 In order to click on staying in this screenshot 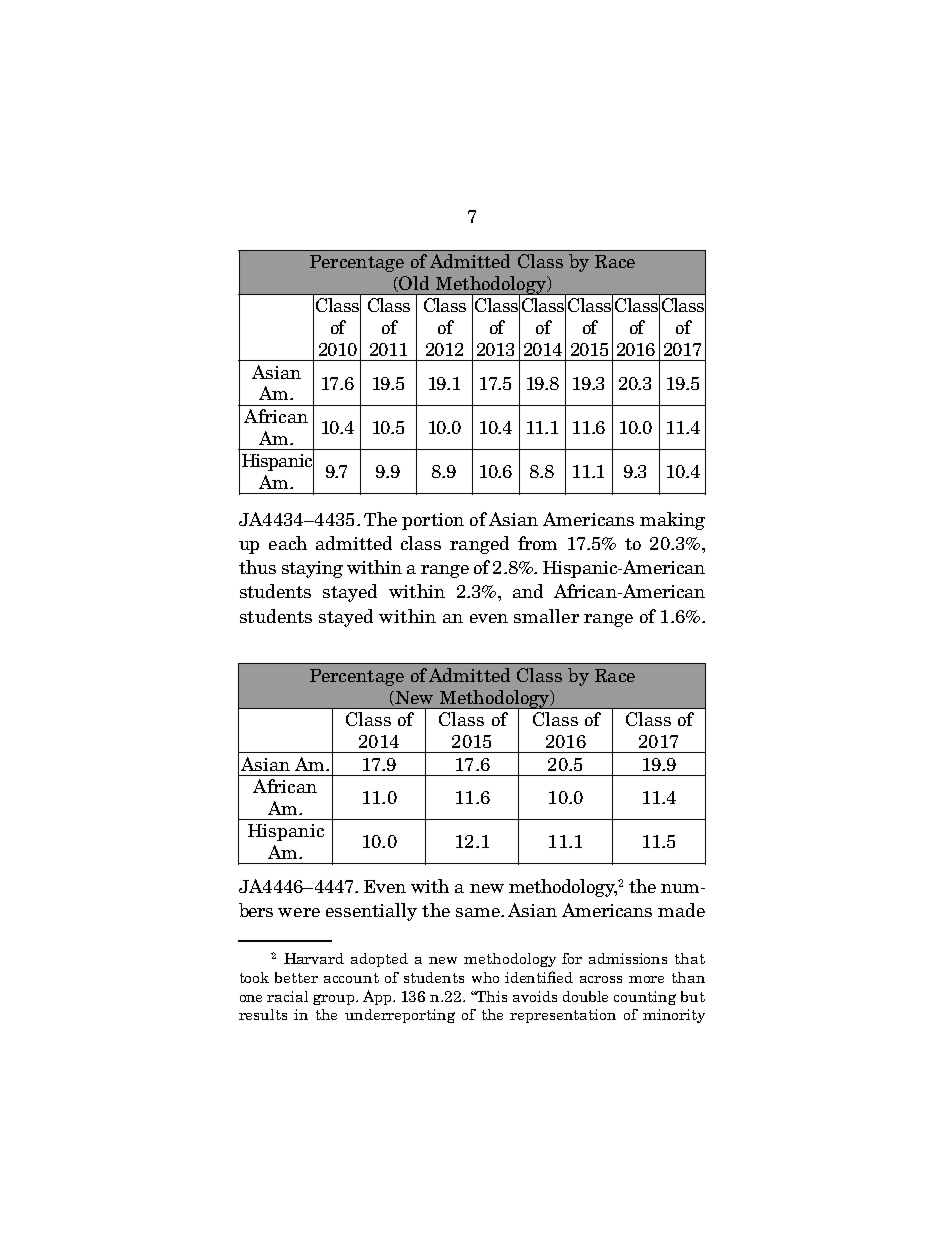, I will do `click(312, 569)`.
